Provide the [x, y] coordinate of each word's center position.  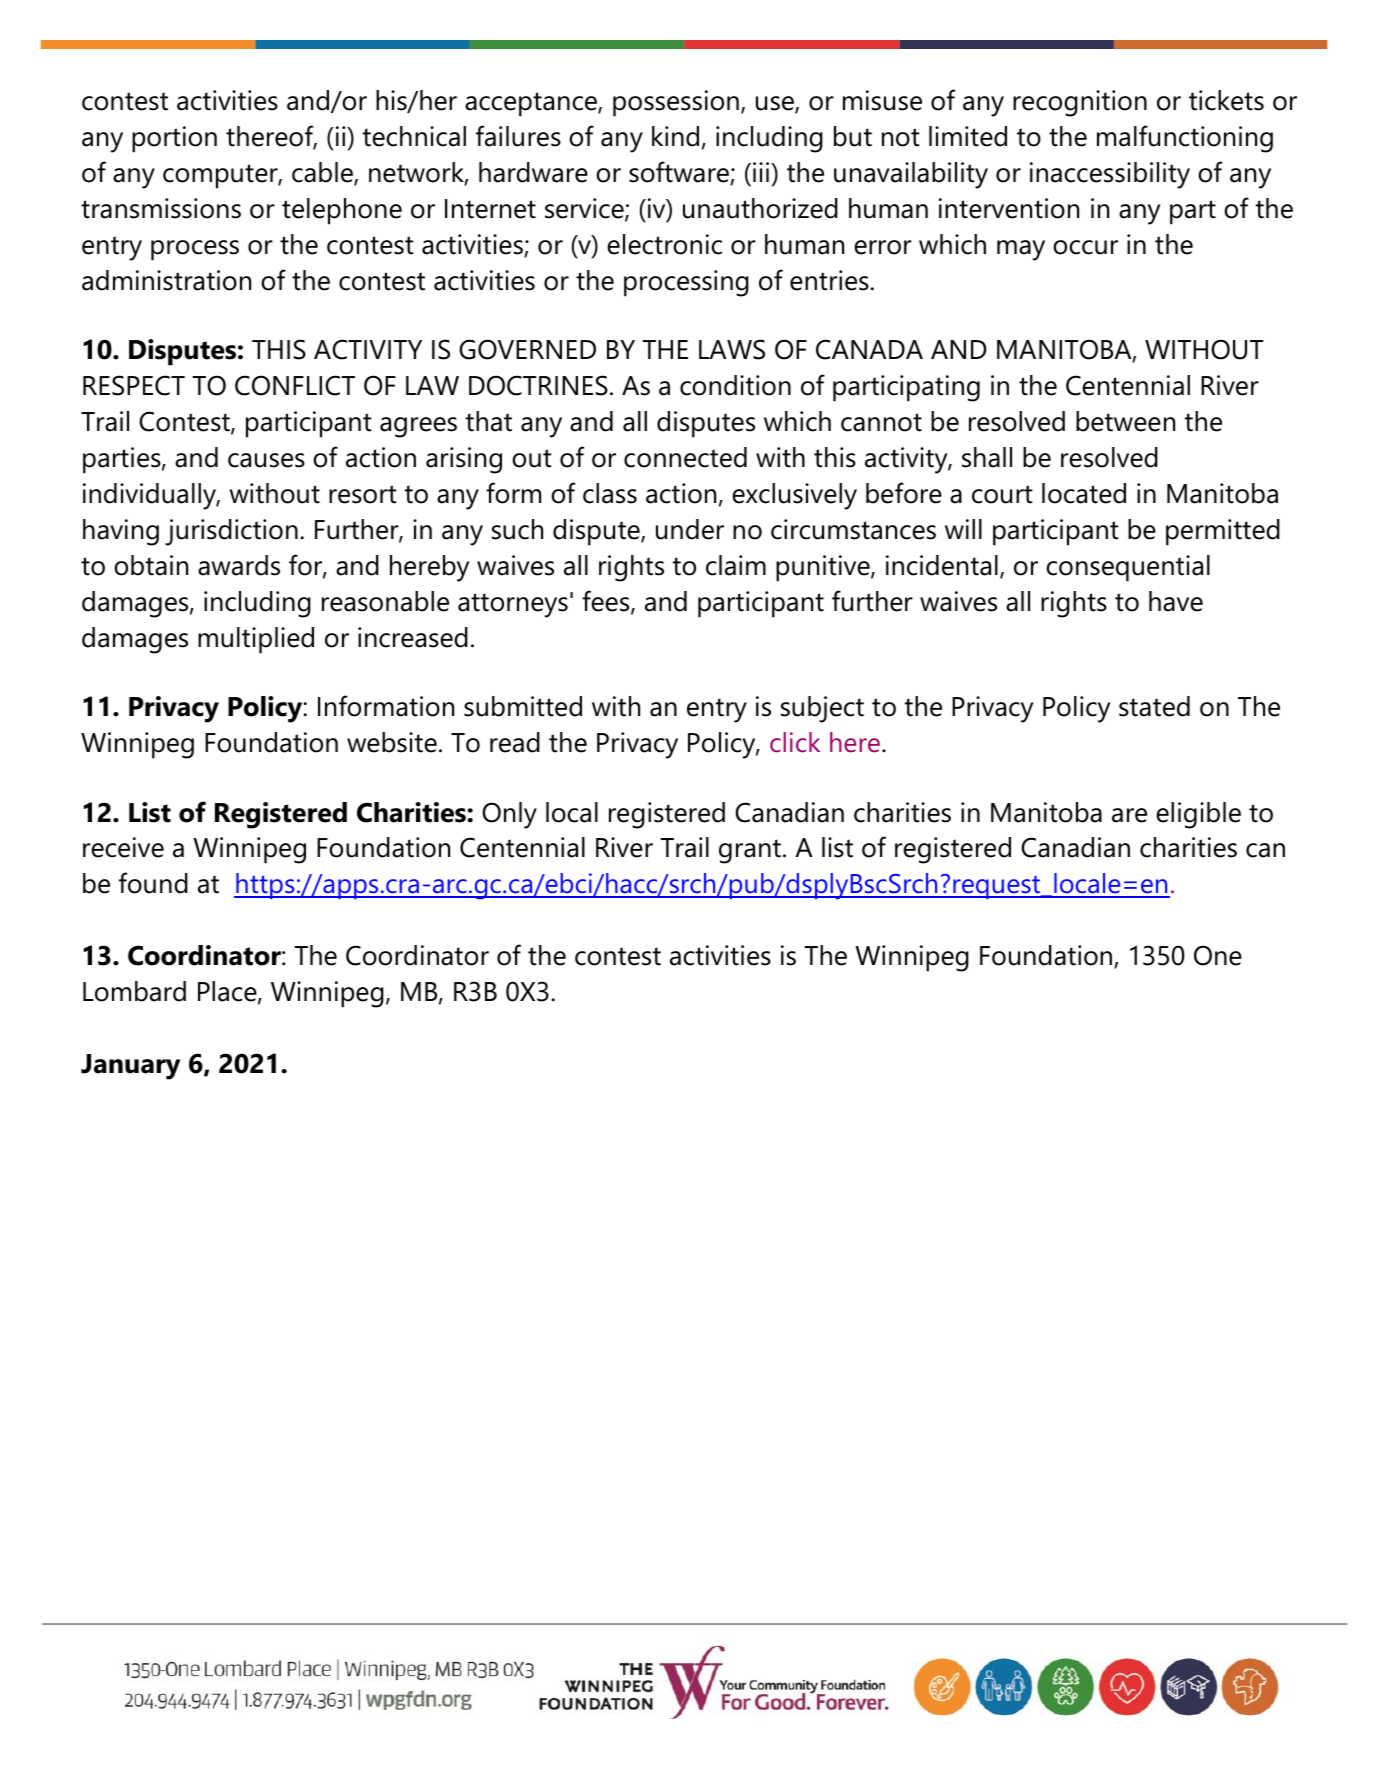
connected [685, 457]
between [1125, 421]
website [392, 742]
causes [266, 460]
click [795, 742]
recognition [1080, 103]
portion [174, 139]
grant [750, 851]
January [130, 1067]
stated [1154, 706]
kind [675, 136]
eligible [1198, 815]
